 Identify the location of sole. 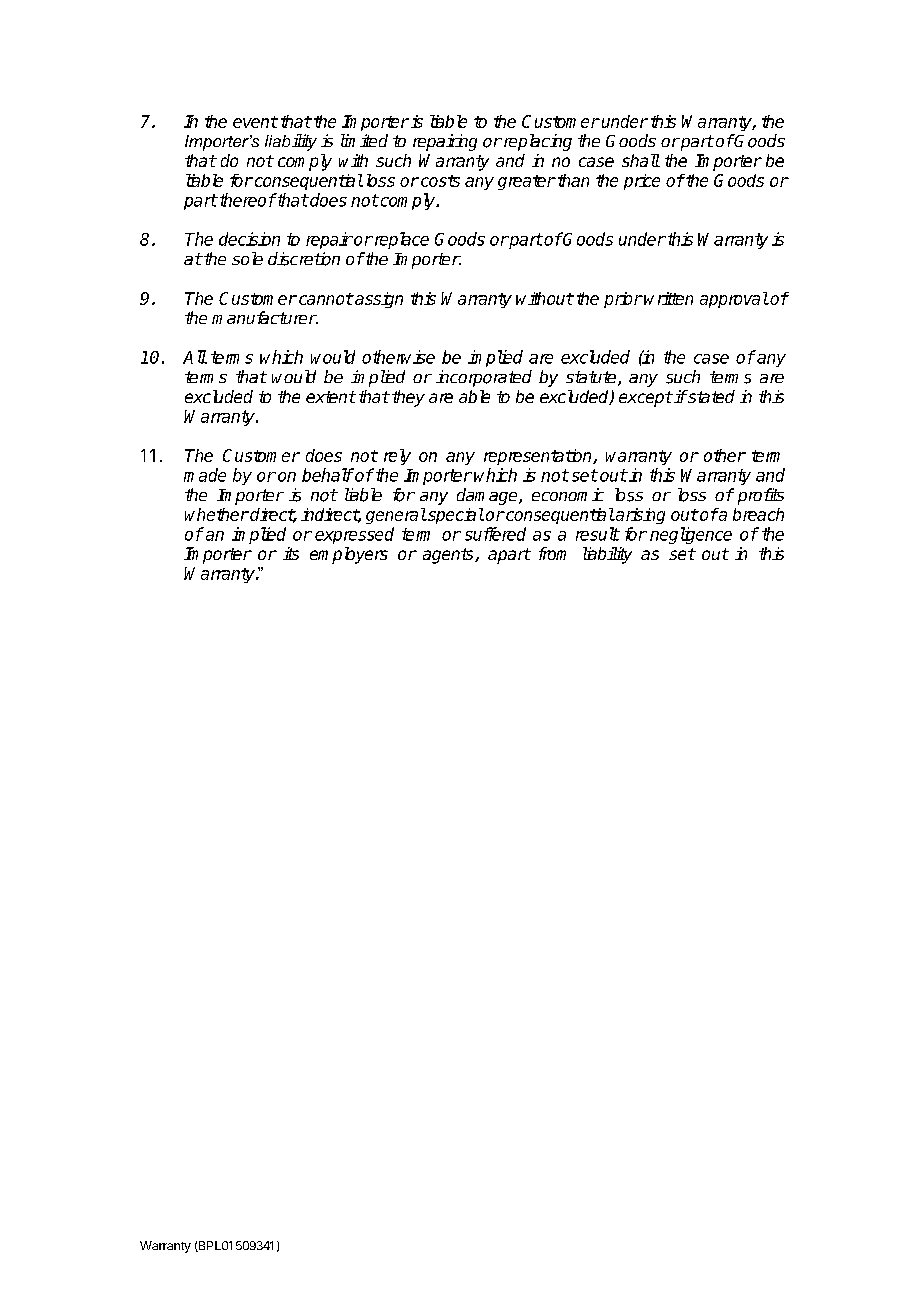
(247, 258).
